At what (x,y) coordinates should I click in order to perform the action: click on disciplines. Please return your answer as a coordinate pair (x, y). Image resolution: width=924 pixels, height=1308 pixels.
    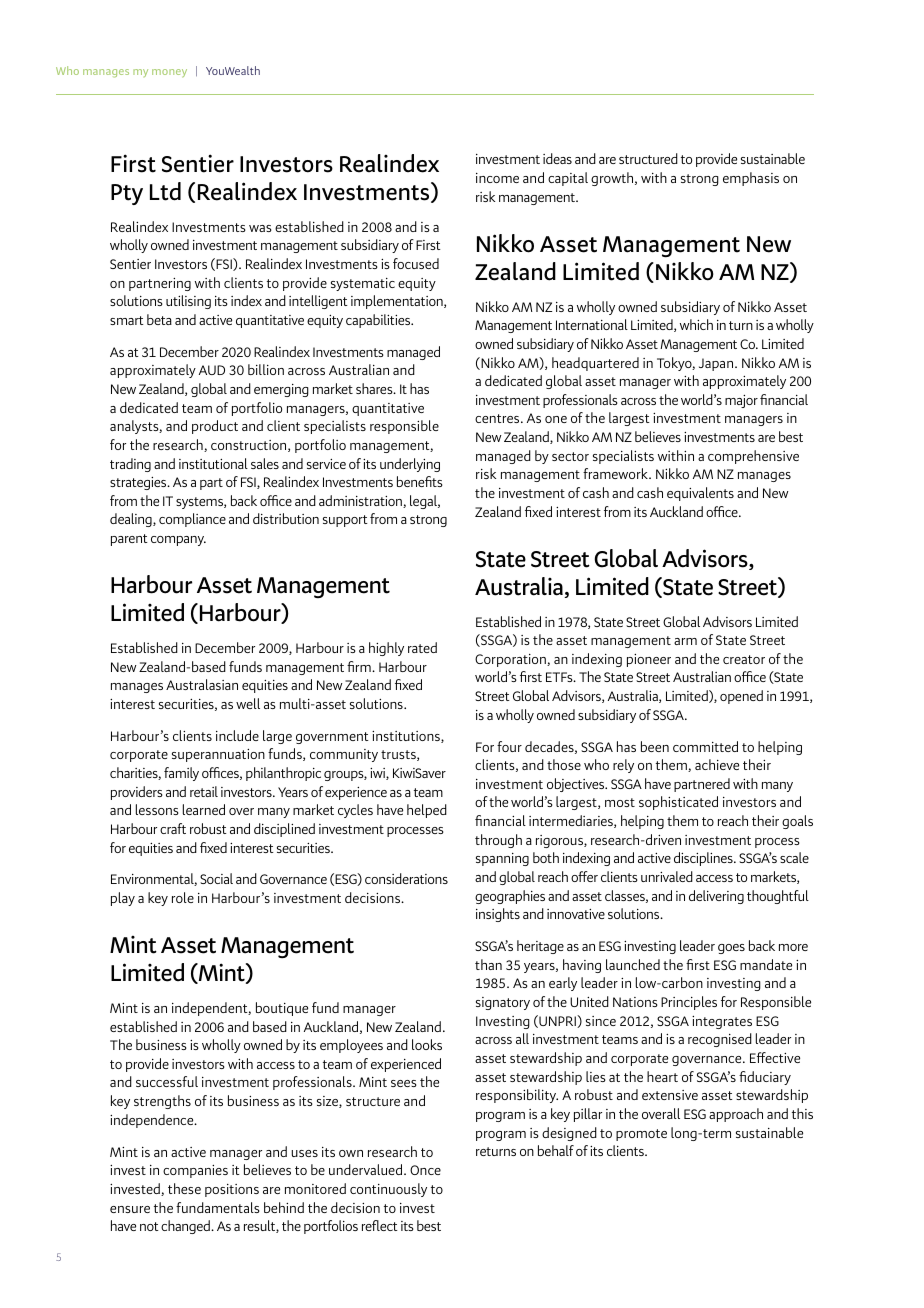
    Looking at the image, I should click on (704, 859).
